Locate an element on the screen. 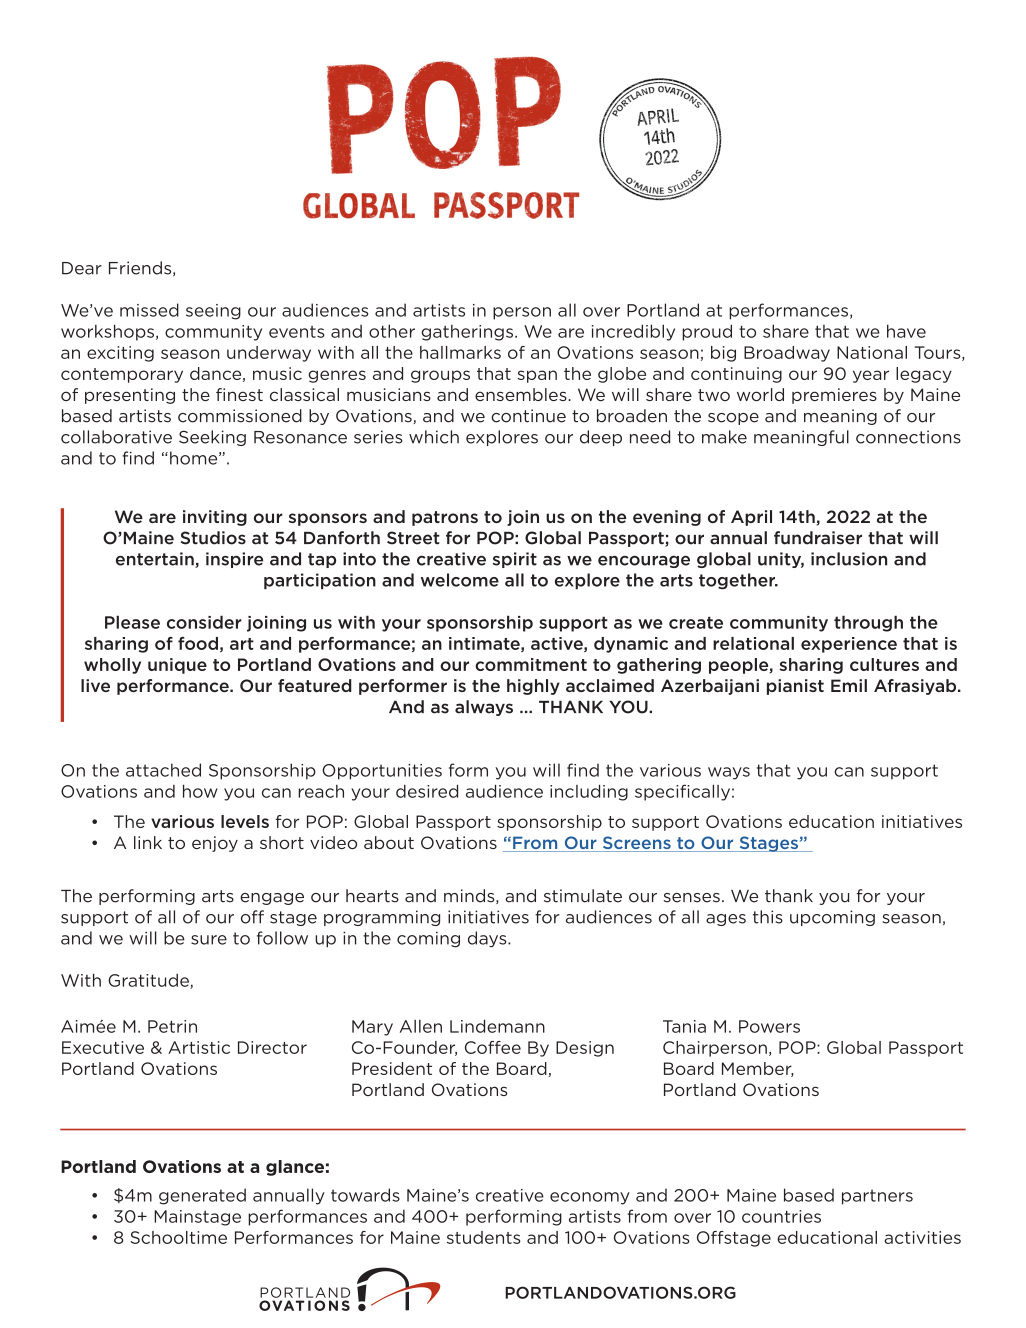 The height and width of the screenshot is (1328, 1026). countries is located at coordinates (781, 1216).
